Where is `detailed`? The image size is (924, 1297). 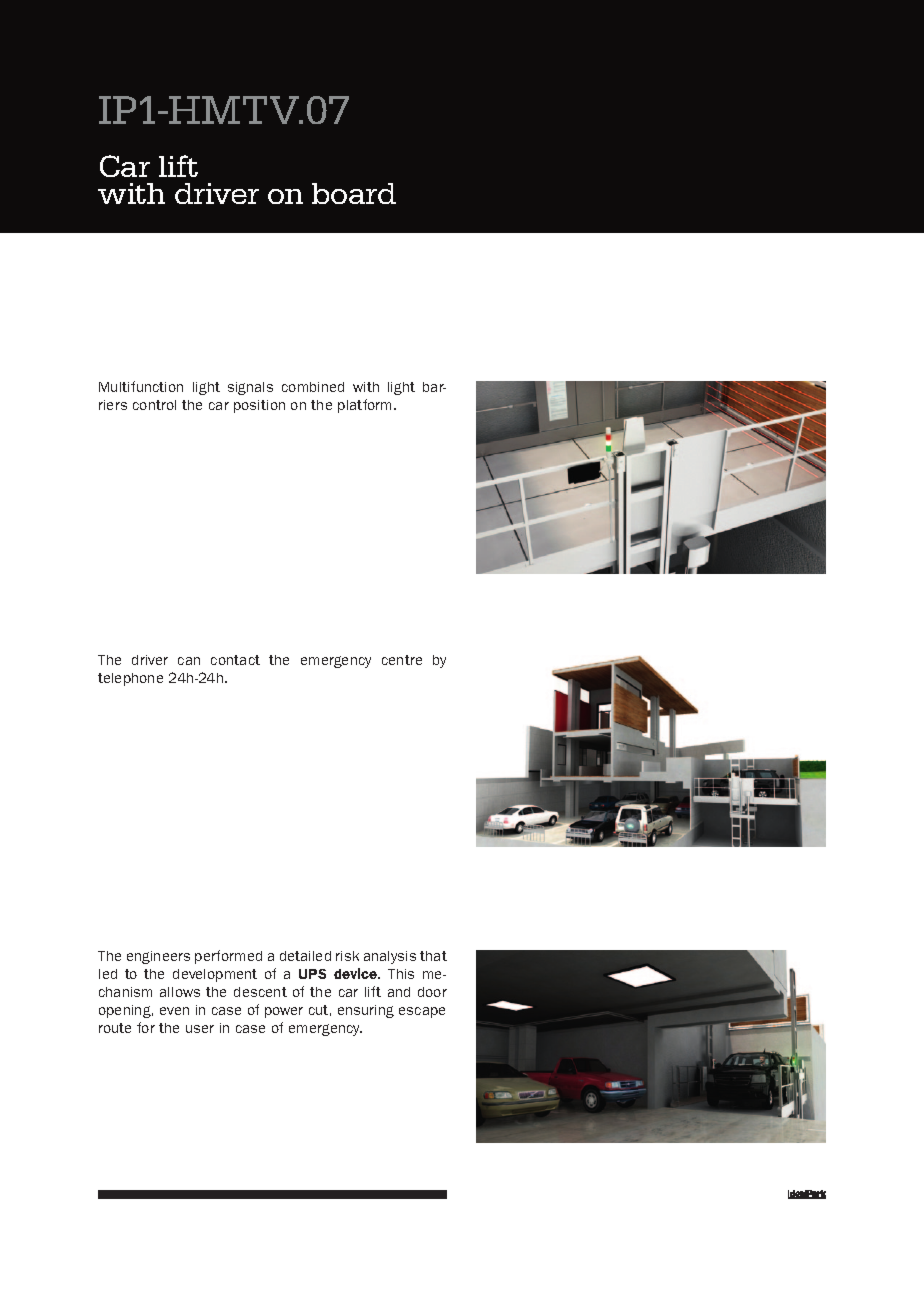
detailed is located at coordinates (305, 956).
